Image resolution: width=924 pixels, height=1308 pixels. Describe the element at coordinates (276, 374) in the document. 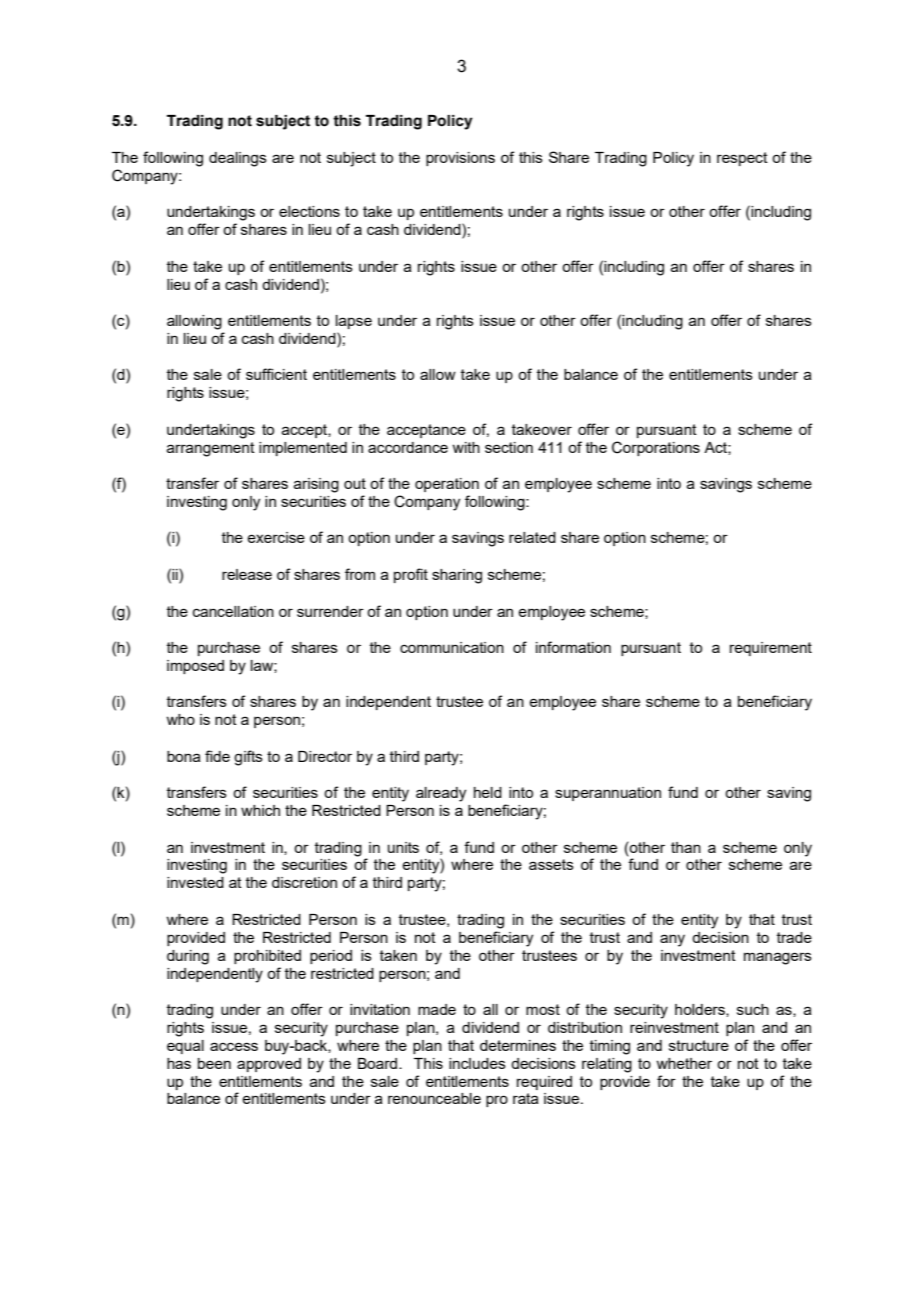

I see `sufficient` at that location.
